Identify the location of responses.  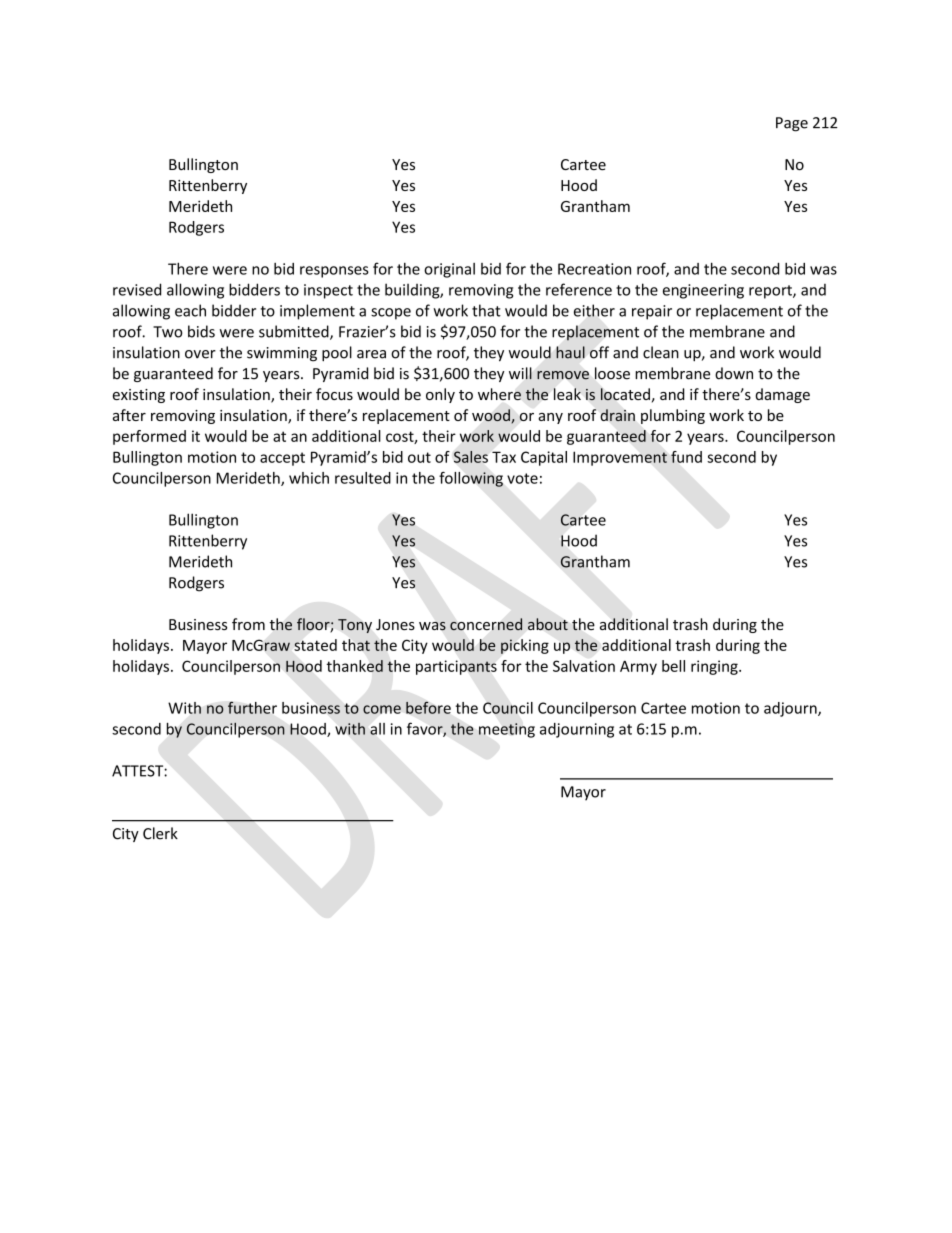
(334, 272).
